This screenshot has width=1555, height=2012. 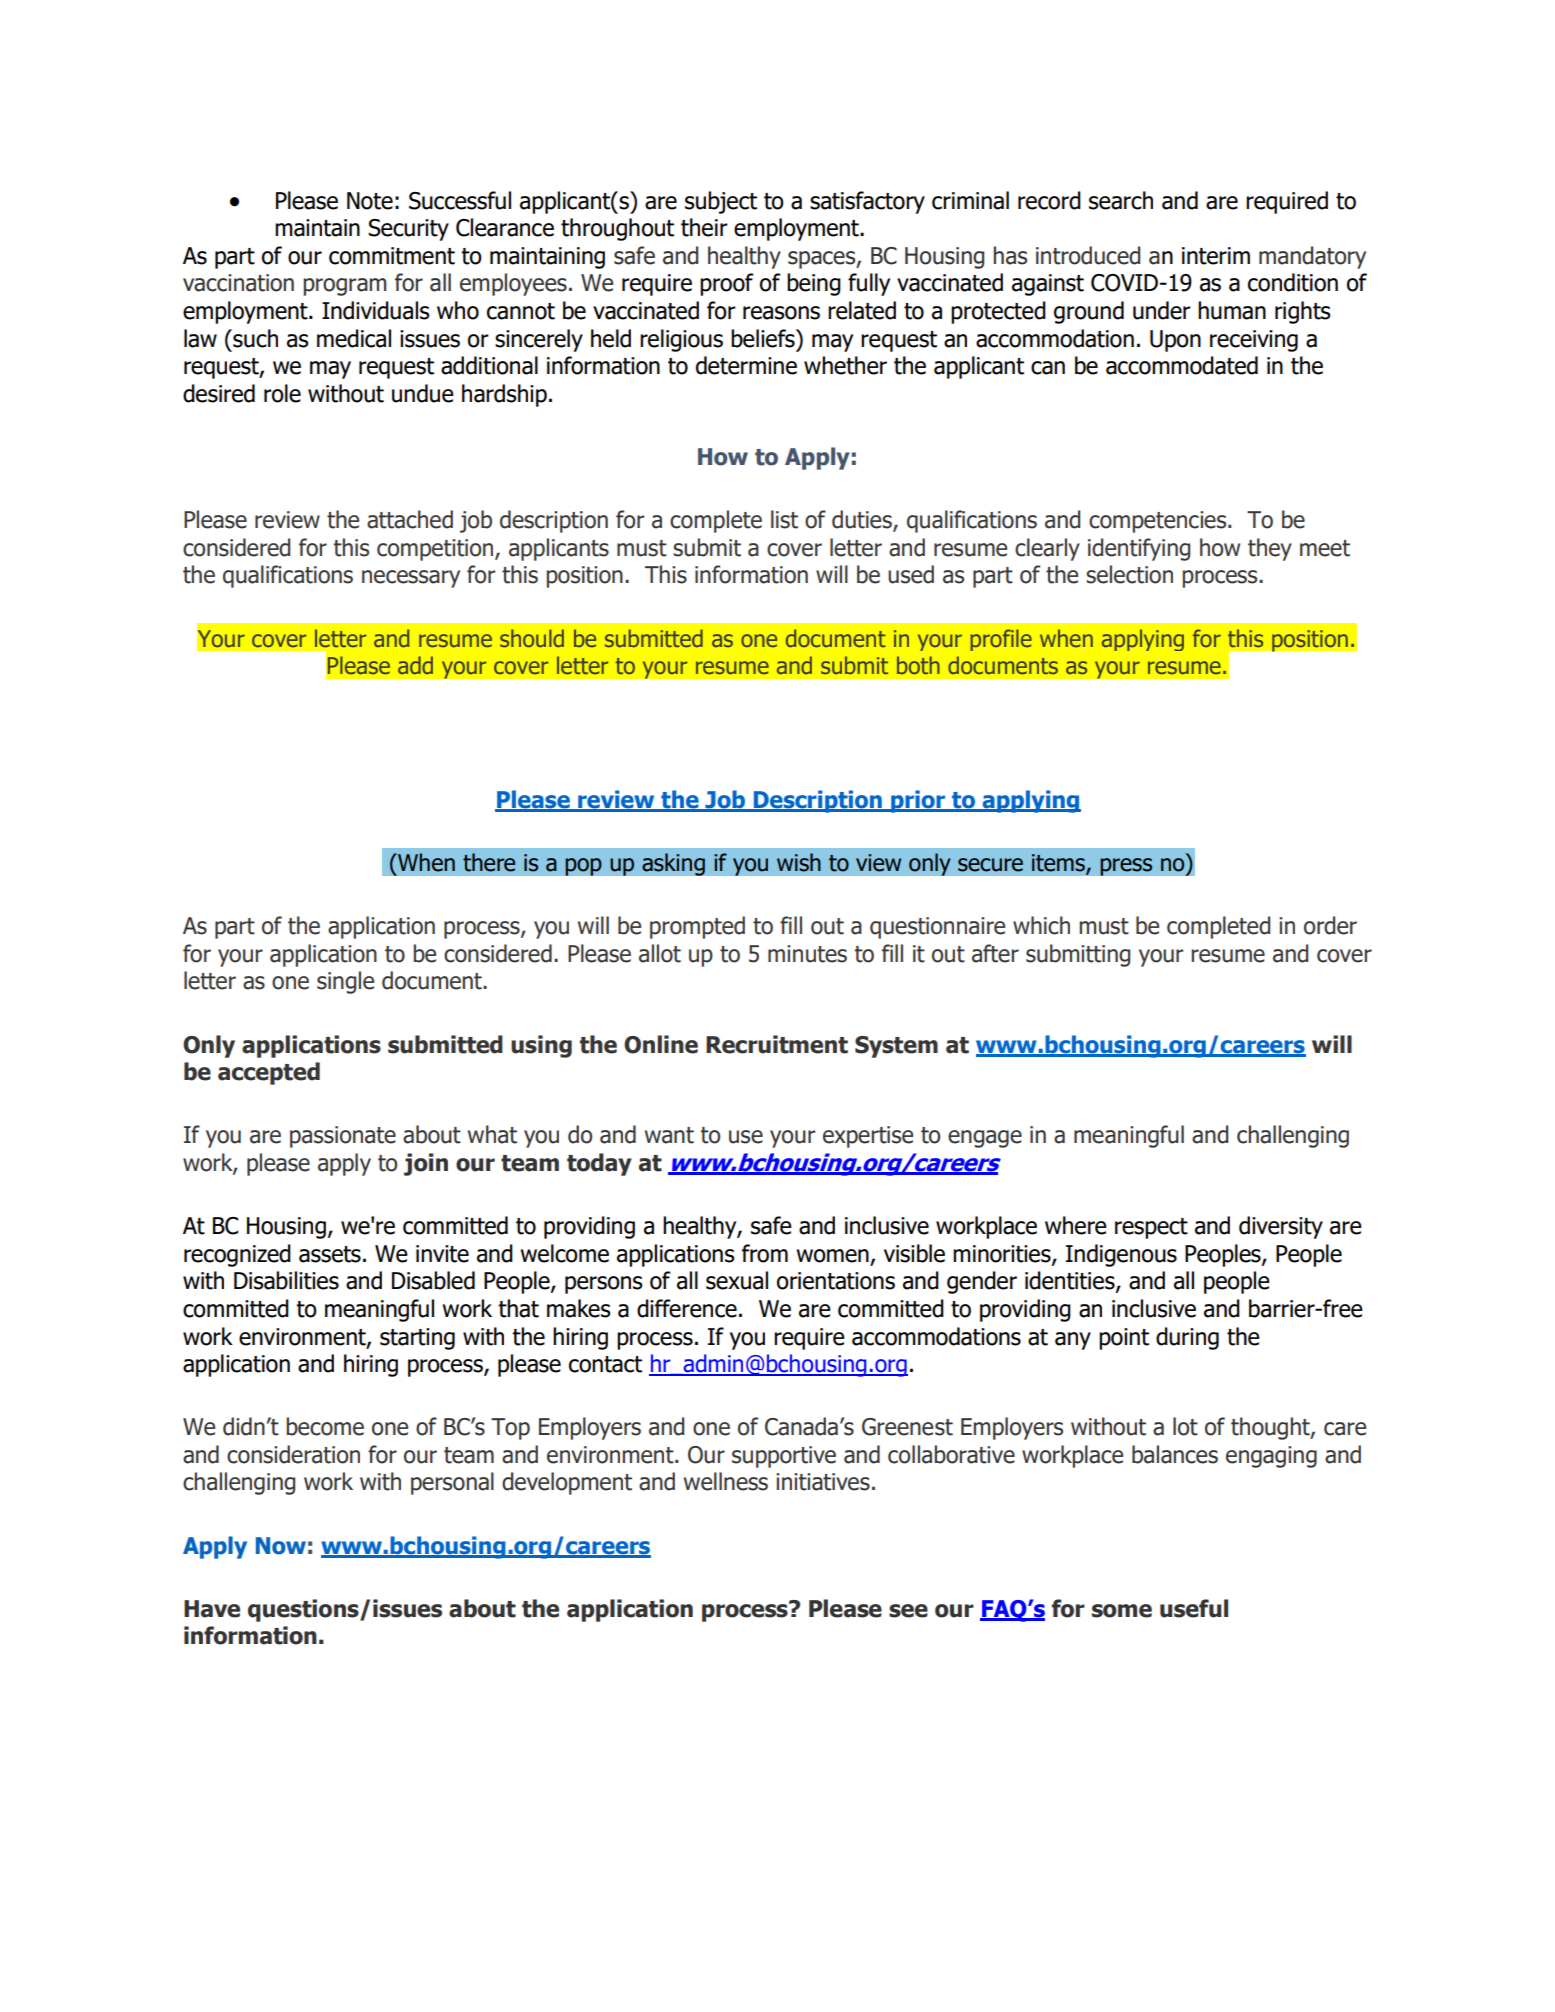 I want to click on Now, so click(x=281, y=1546).
